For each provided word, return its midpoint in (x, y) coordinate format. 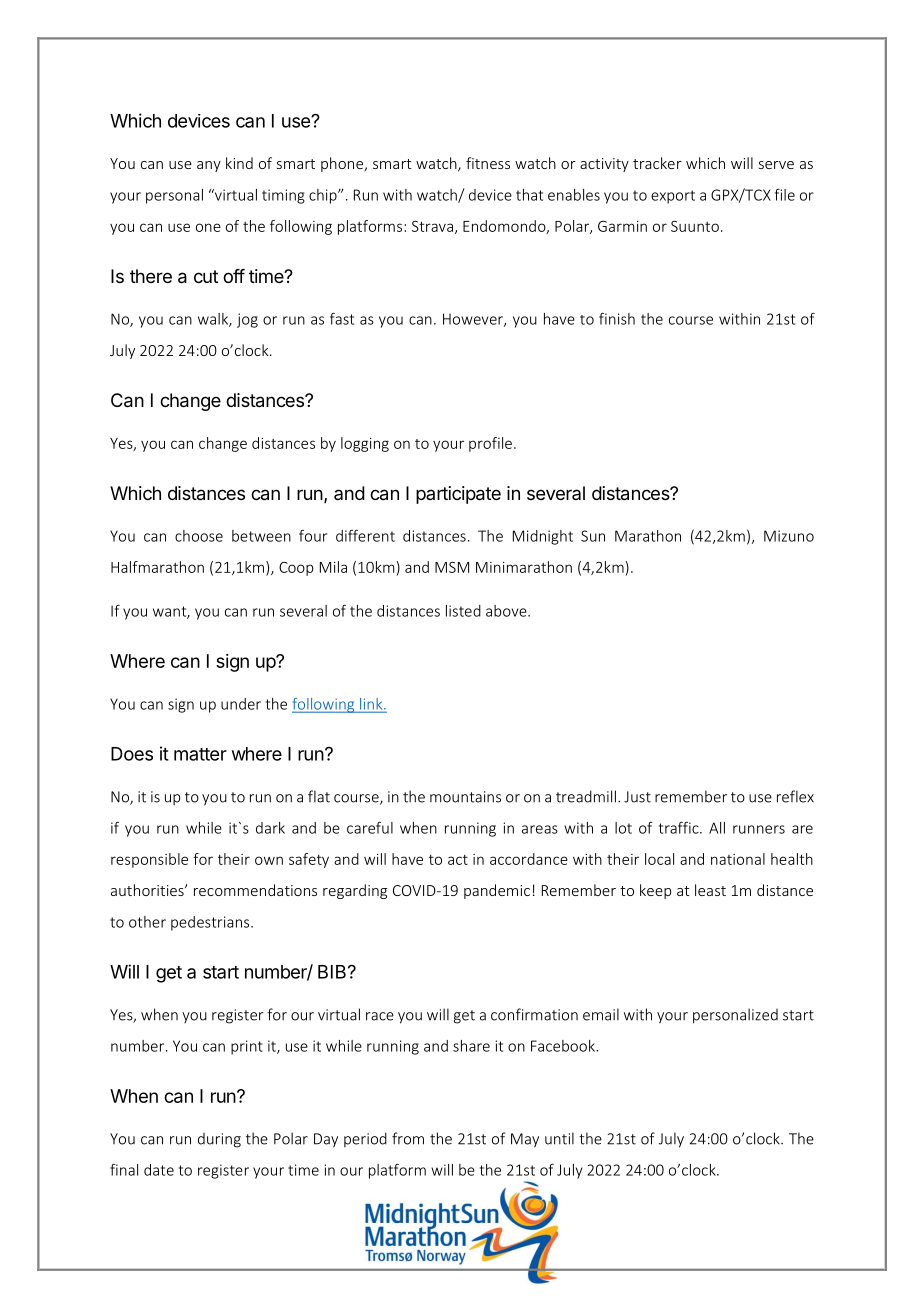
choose (199, 536)
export (673, 197)
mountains (465, 797)
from (408, 1138)
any (209, 166)
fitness (488, 163)
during (219, 1140)
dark (270, 828)
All (717, 828)
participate (458, 495)
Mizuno (789, 536)
